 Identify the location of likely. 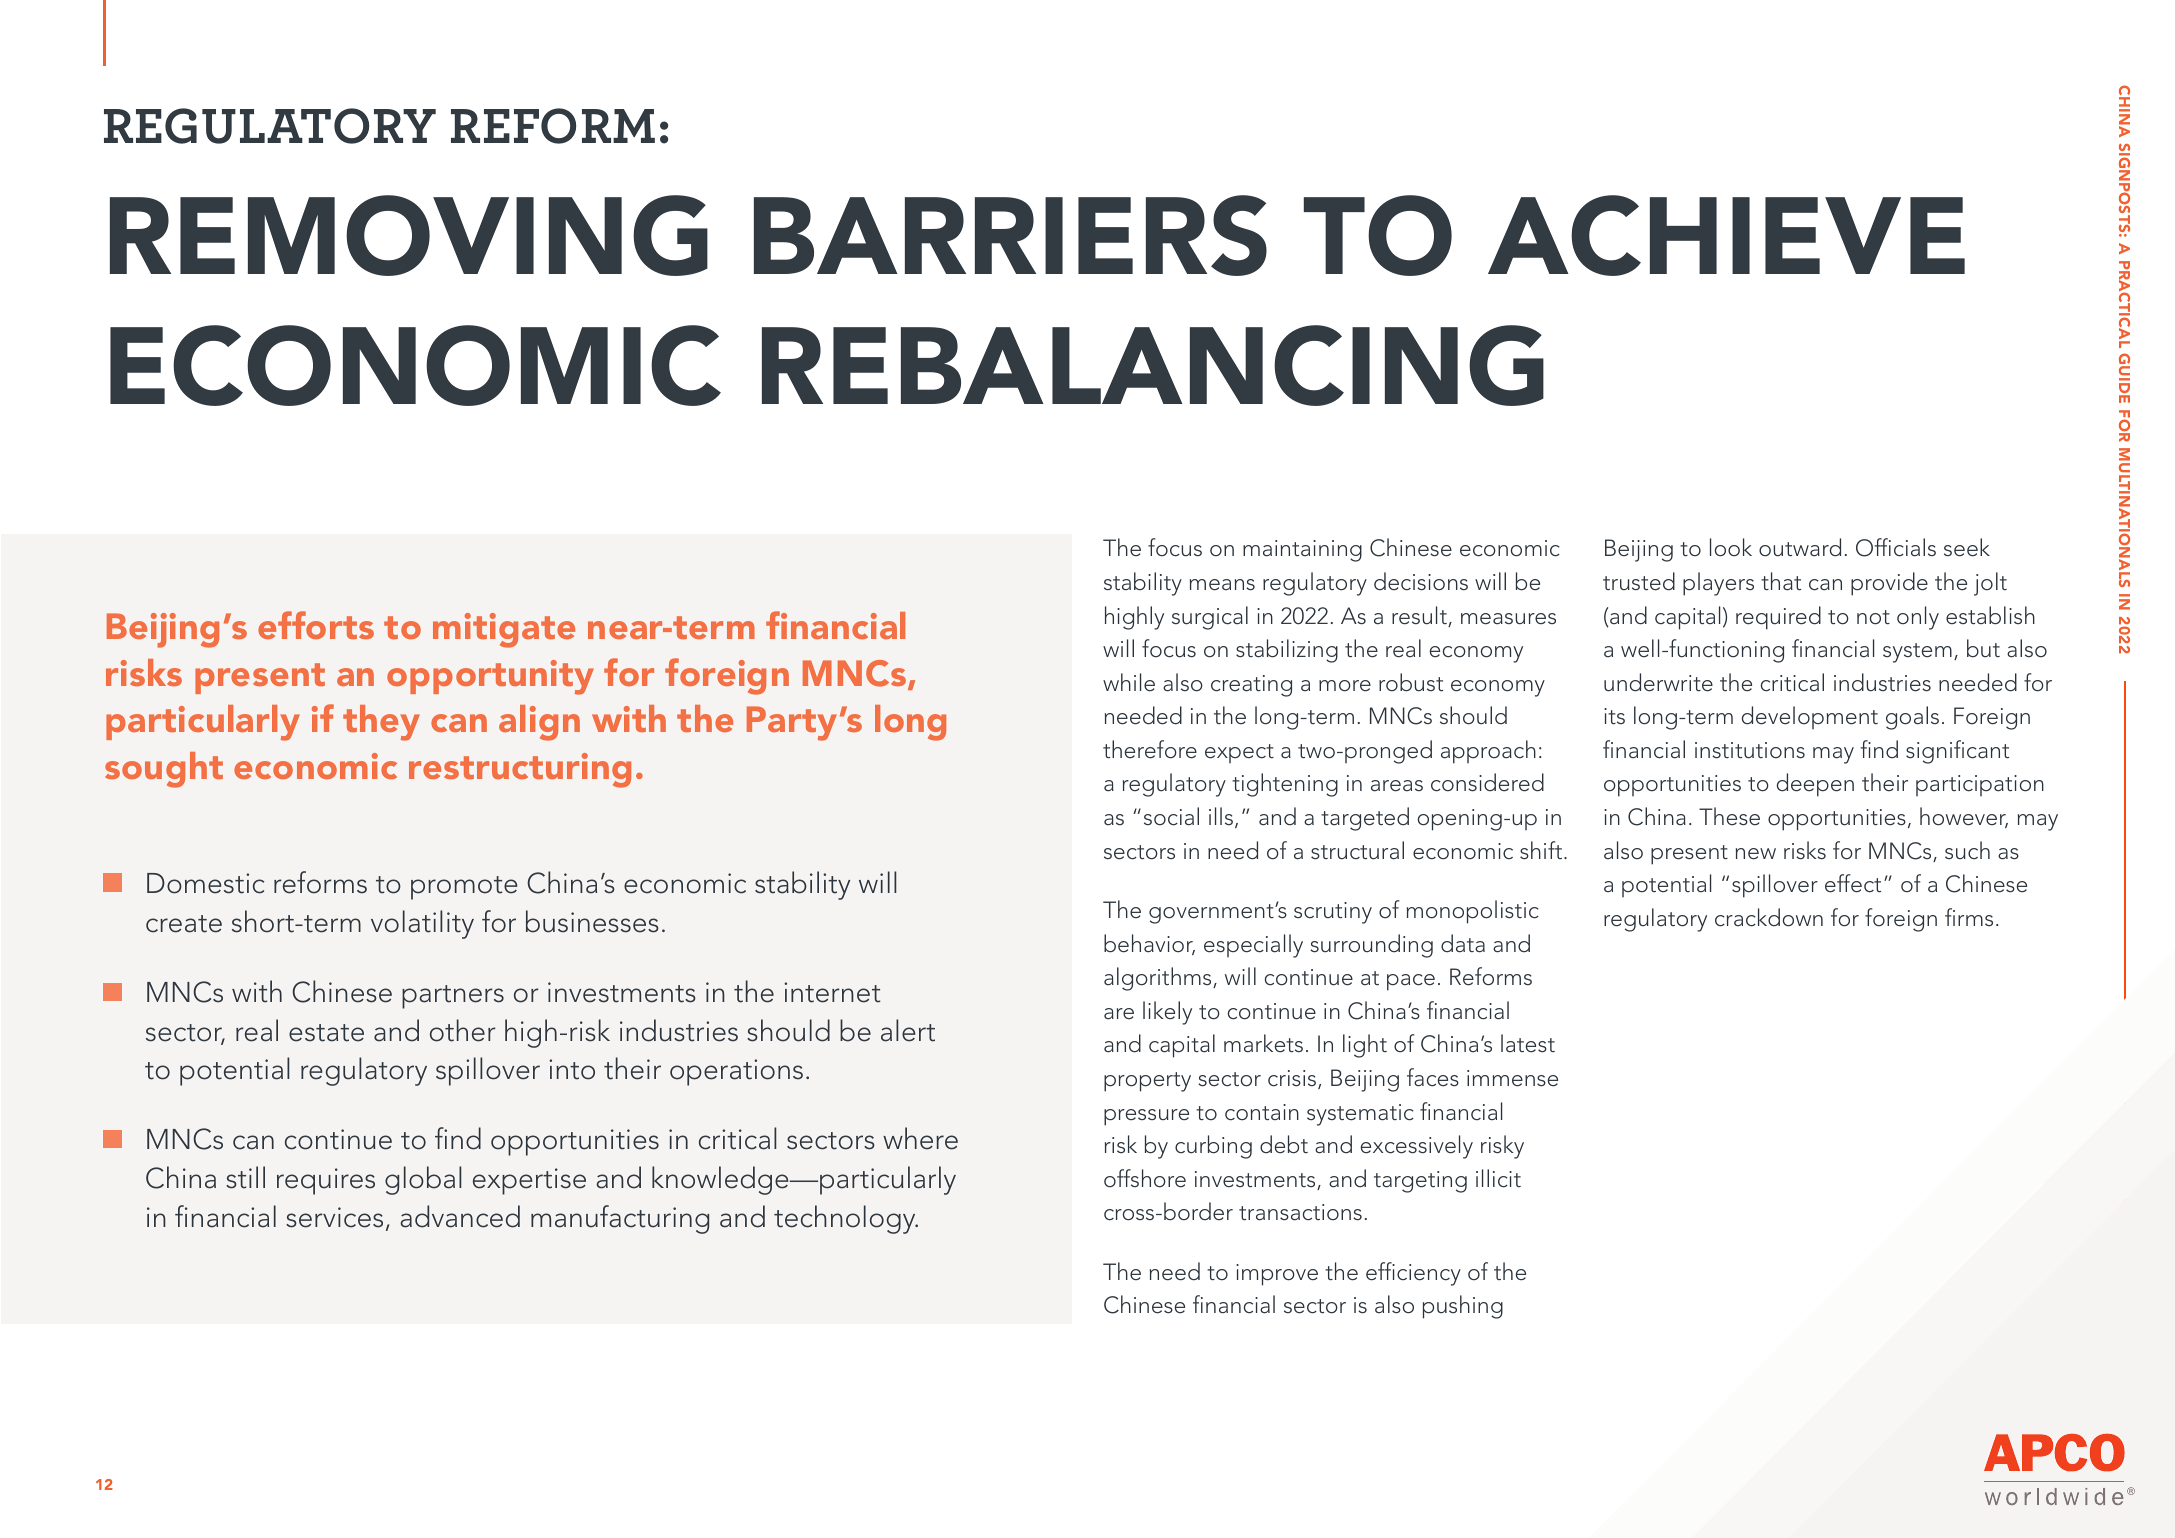
(1167, 1013).
